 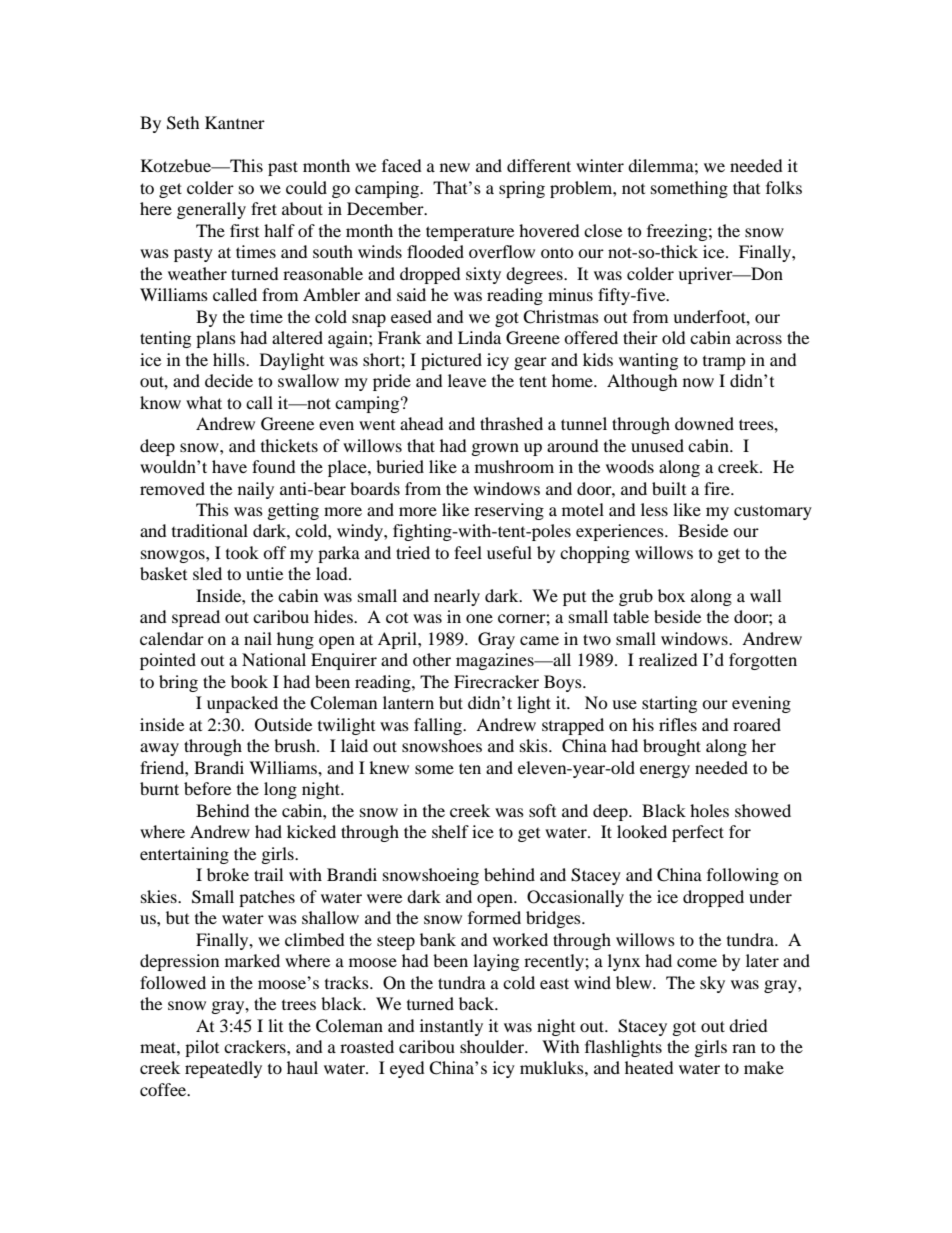 I want to click on one, so click(x=479, y=618).
